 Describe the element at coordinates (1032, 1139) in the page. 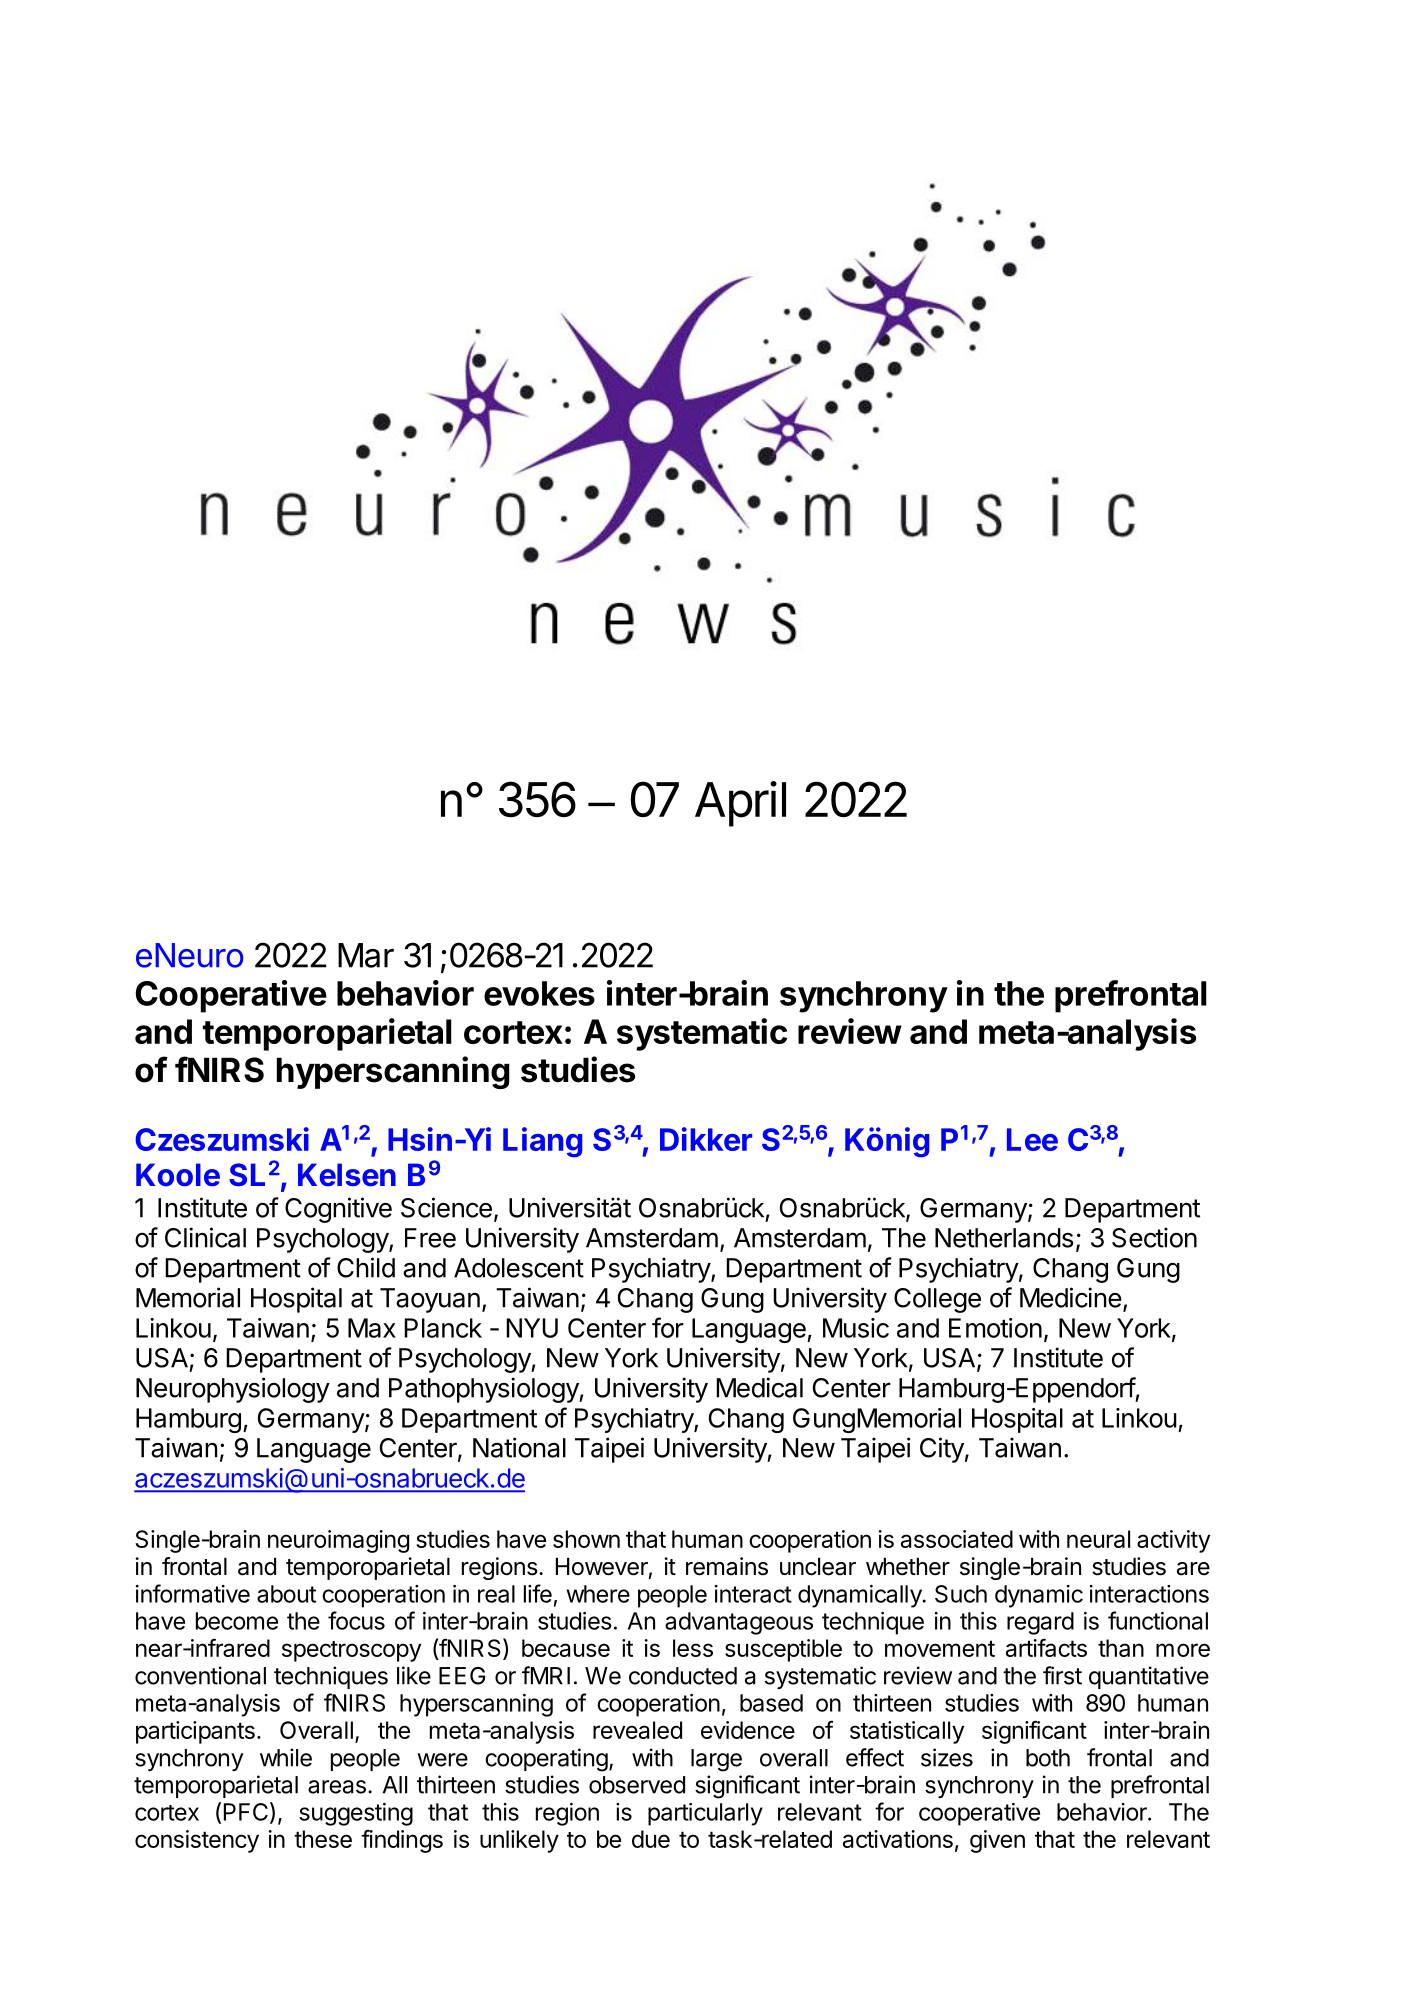

I see `Lee` at that location.
